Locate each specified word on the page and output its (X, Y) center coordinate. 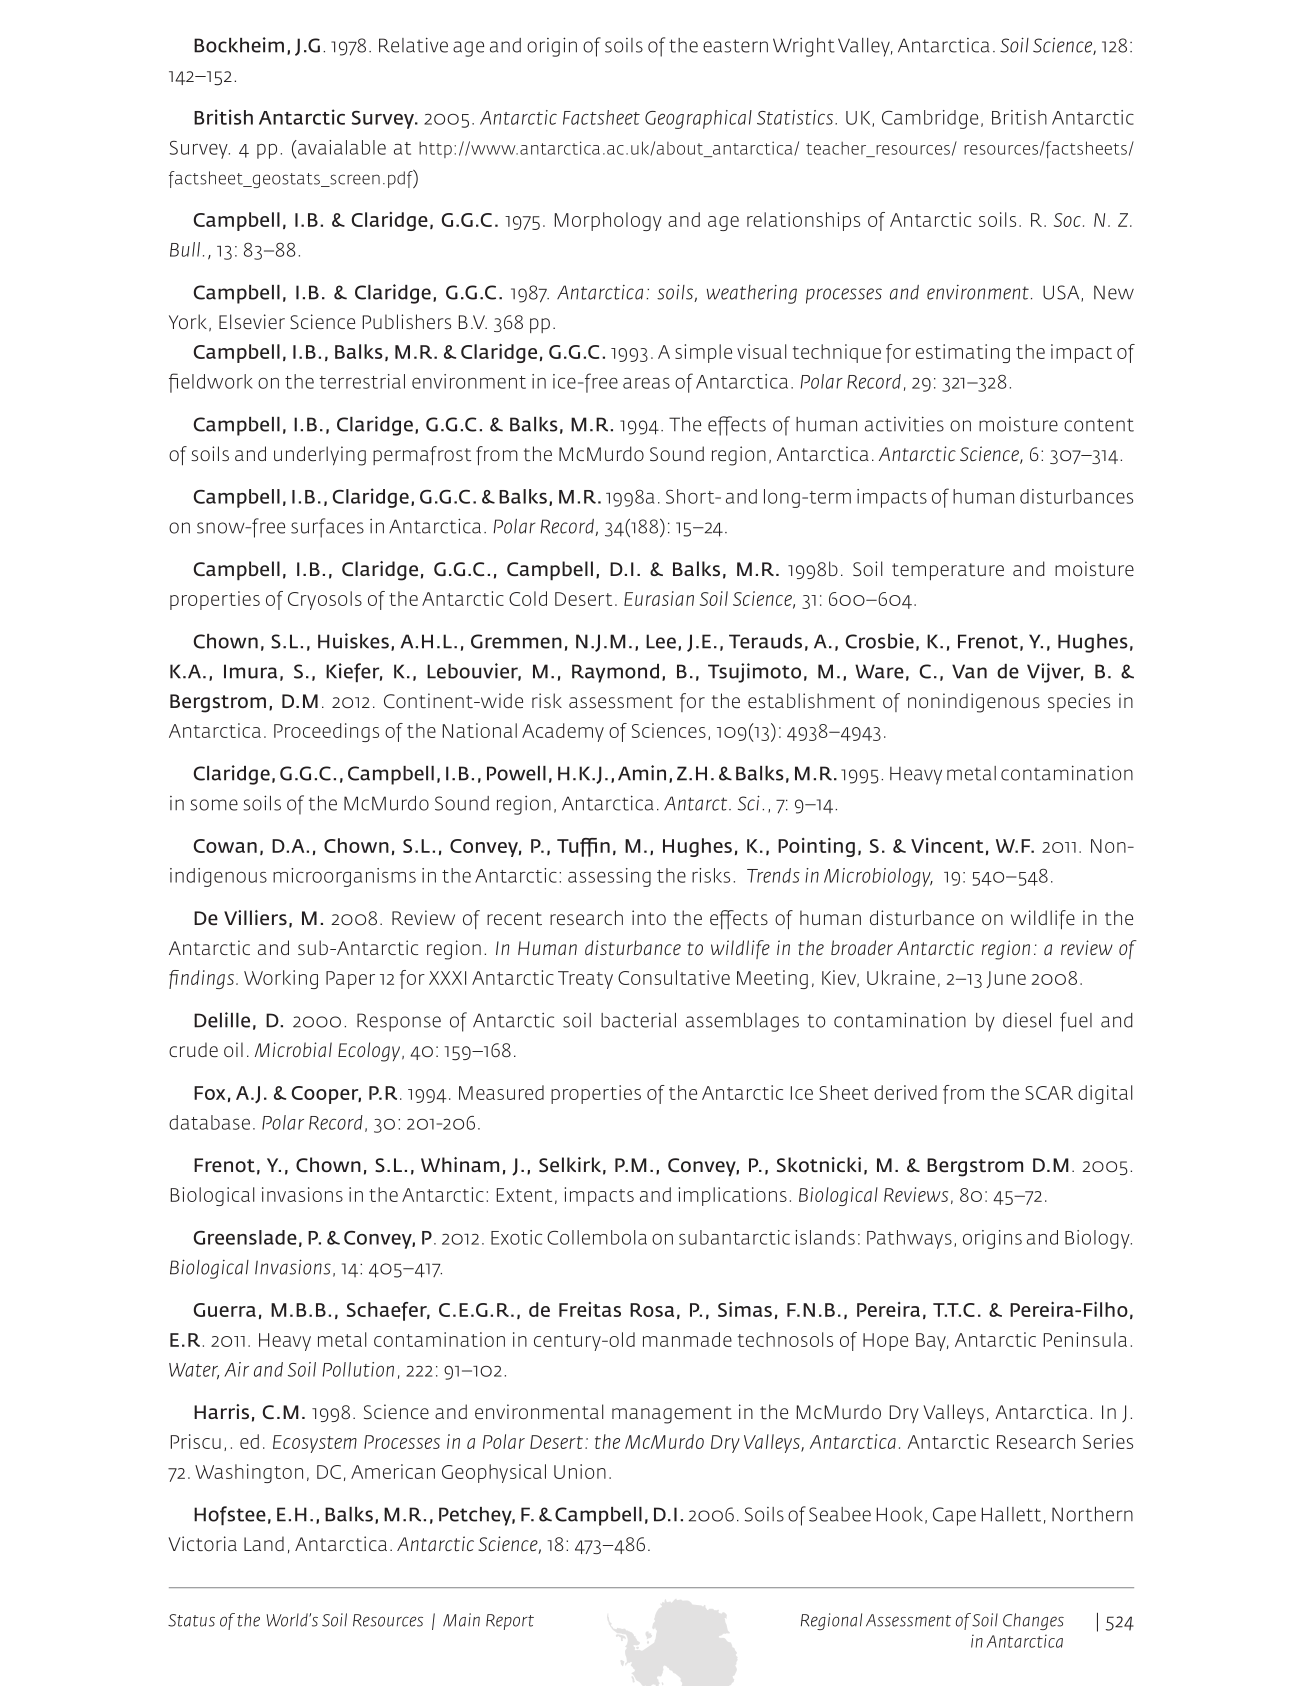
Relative (413, 45)
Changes (1033, 1621)
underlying (320, 456)
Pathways (909, 1239)
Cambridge (930, 119)
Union (580, 1471)
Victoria (202, 1543)
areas (646, 383)
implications (733, 1196)
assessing (609, 877)
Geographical (698, 119)
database (209, 1122)
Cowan (225, 846)
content (1099, 425)
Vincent (947, 845)
